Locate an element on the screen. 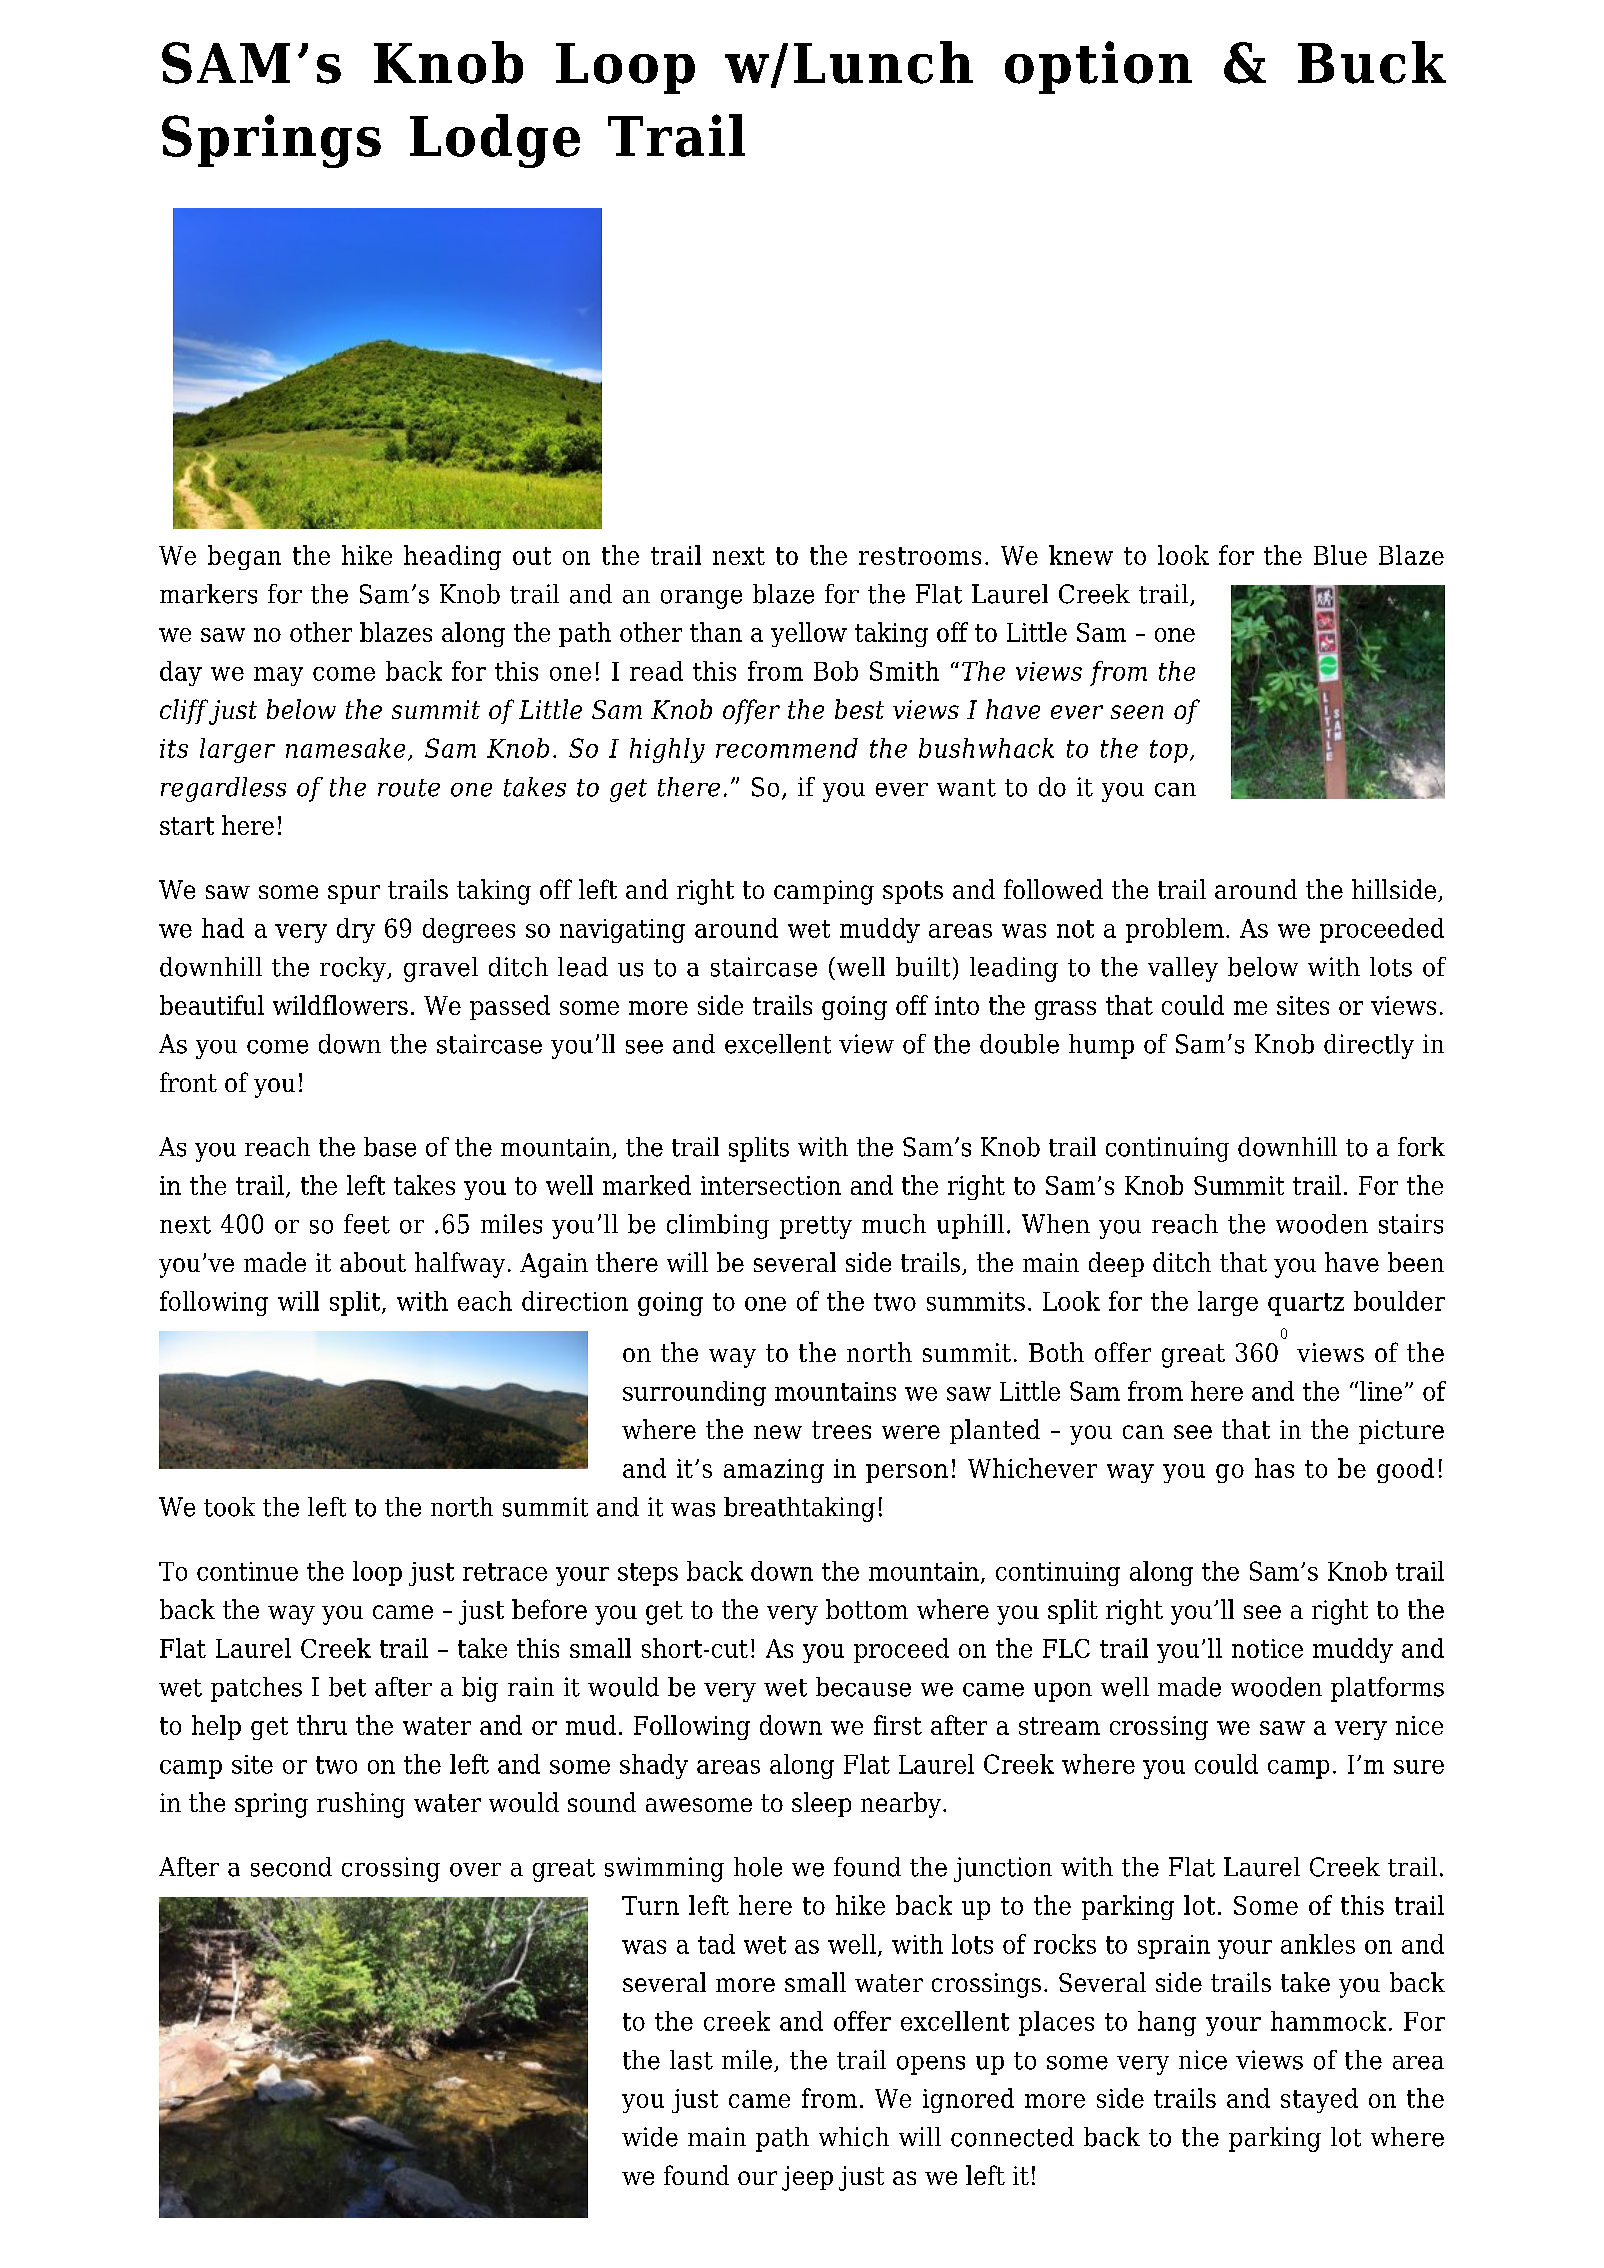  Buck is located at coordinates (1372, 62).
